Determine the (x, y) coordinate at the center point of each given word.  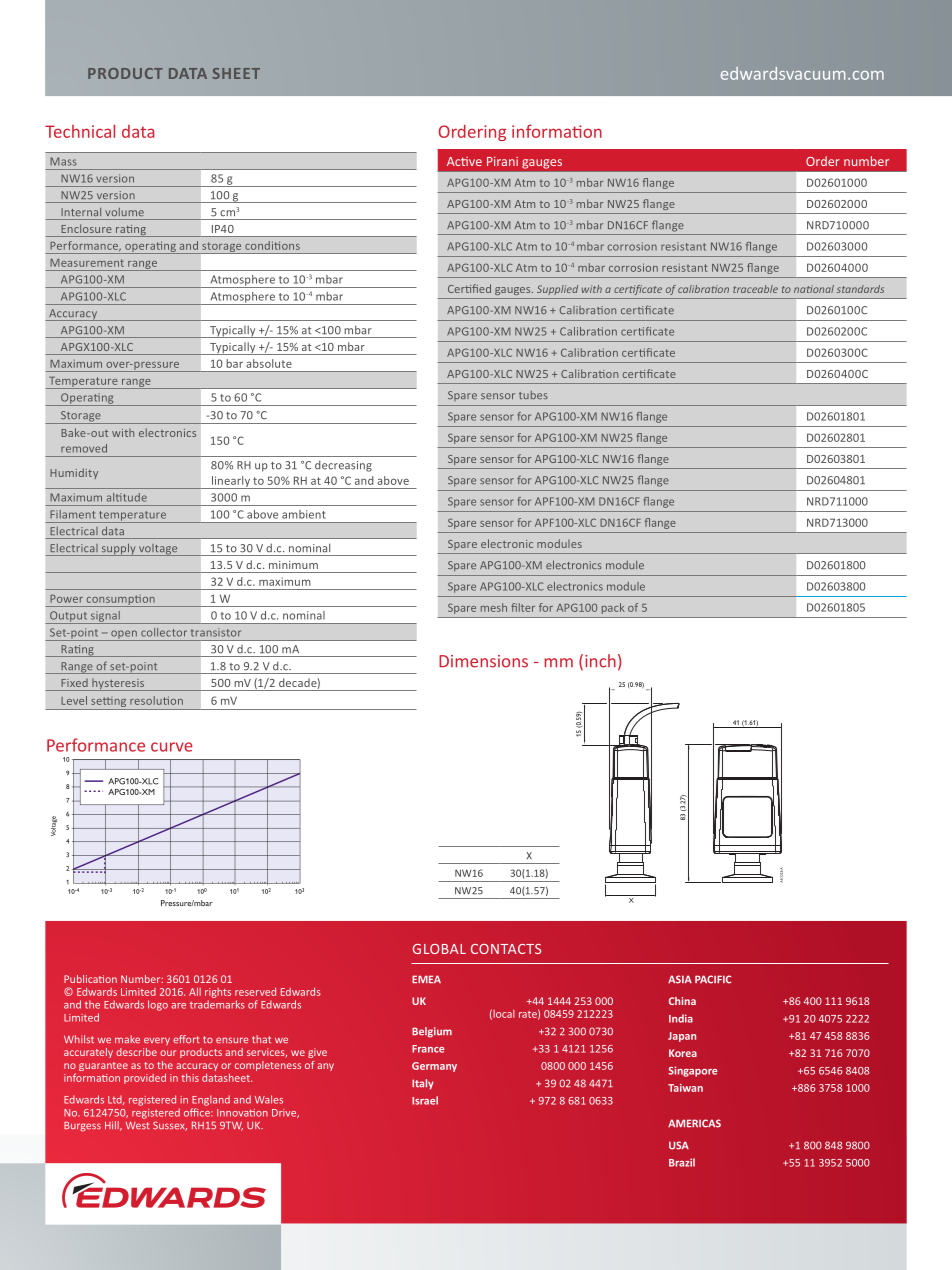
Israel (425, 1100)
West (138, 1125)
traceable (755, 289)
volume (124, 212)
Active (464, 161)
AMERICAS (694, 1123)
